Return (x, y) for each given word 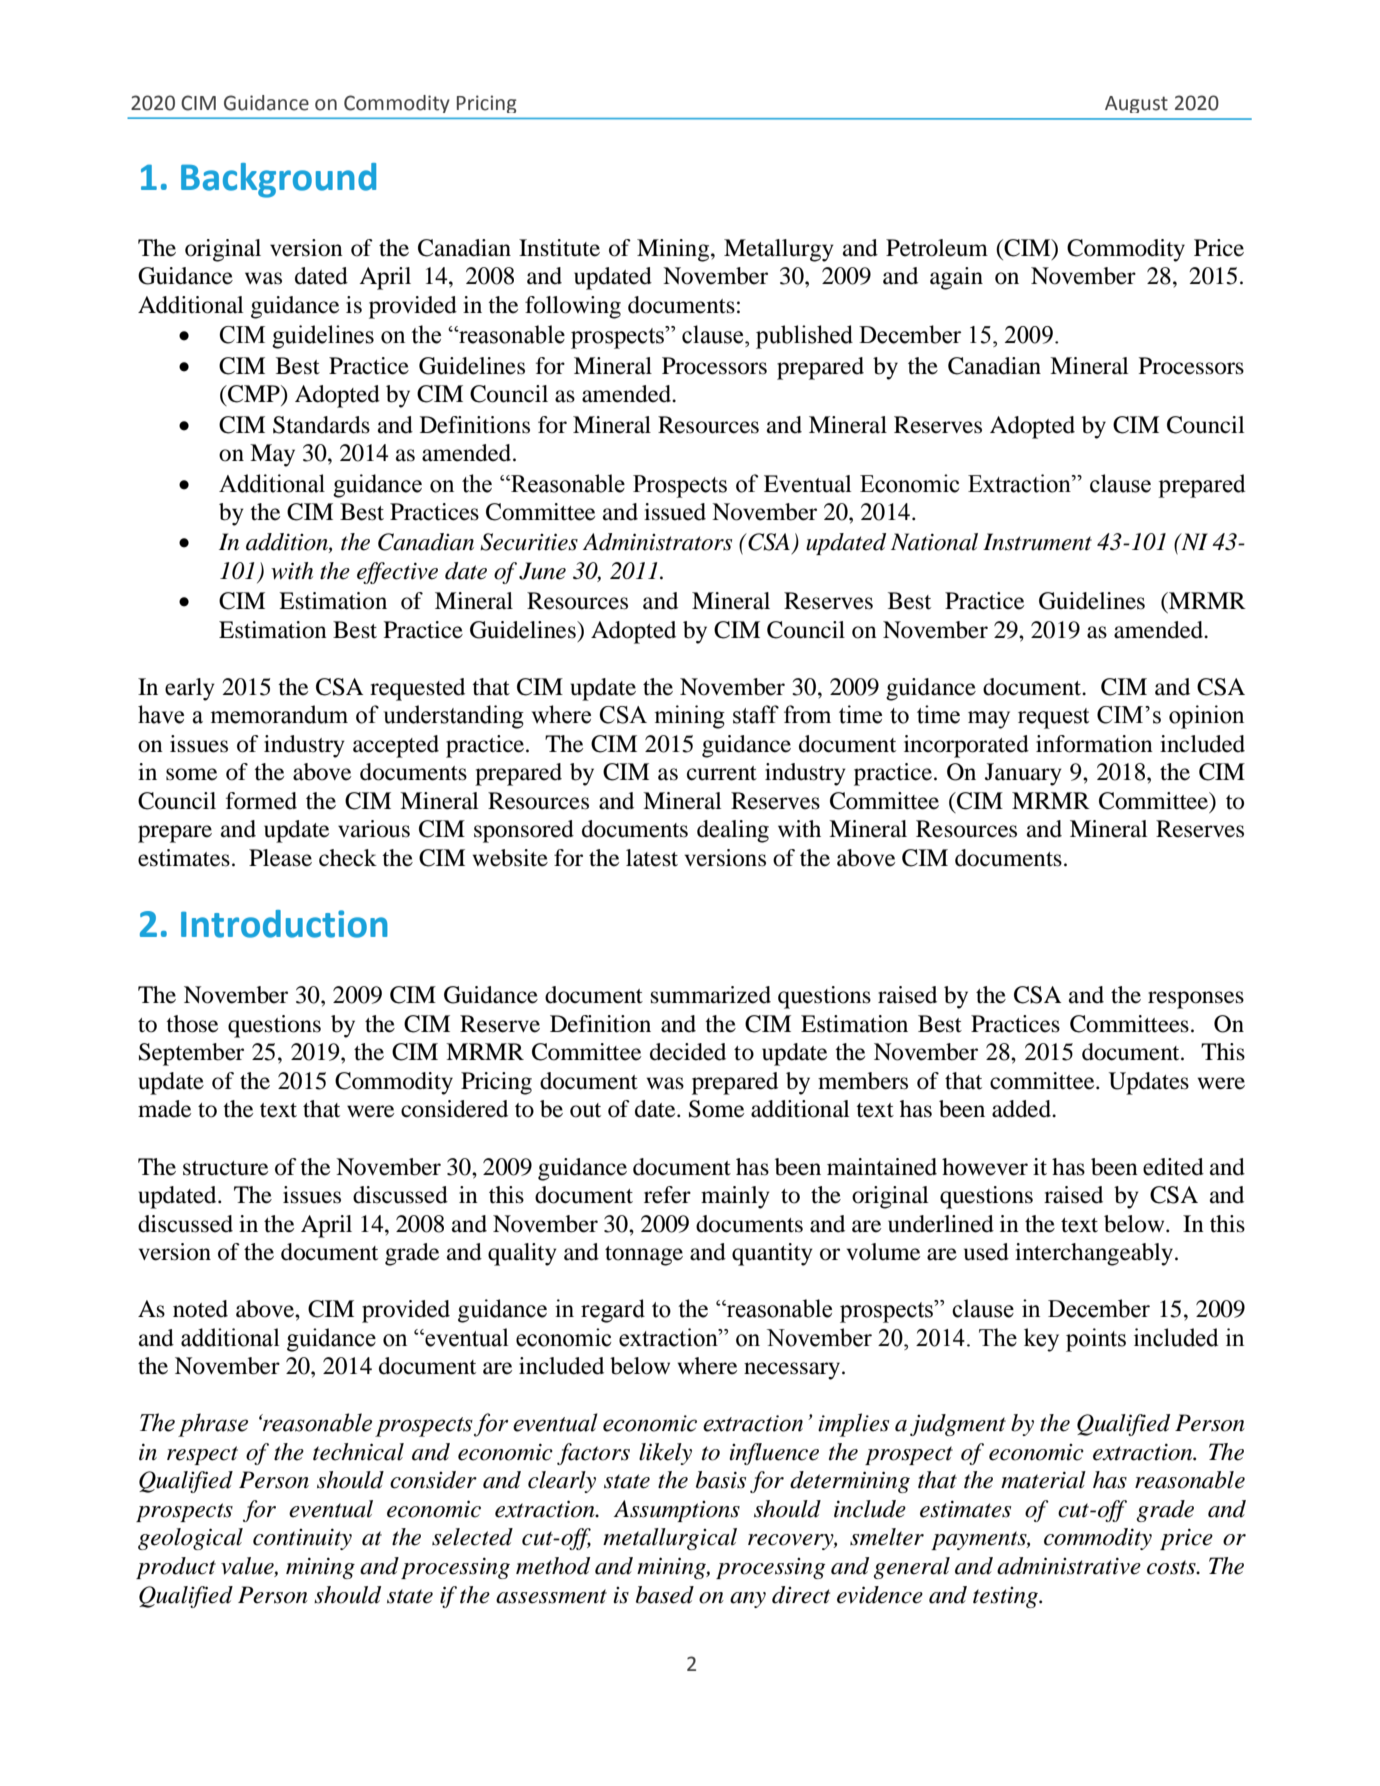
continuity (302, 1539)
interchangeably (1094, 1254)
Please (280, 858)
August (1136, 104)
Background (278, 180)
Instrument (1037, 542)
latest (652, 858)
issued (675, 512)
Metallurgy (779, 250)
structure (225, 1168)
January (1023, 774)
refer (667, 1195)
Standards (321, 425)
